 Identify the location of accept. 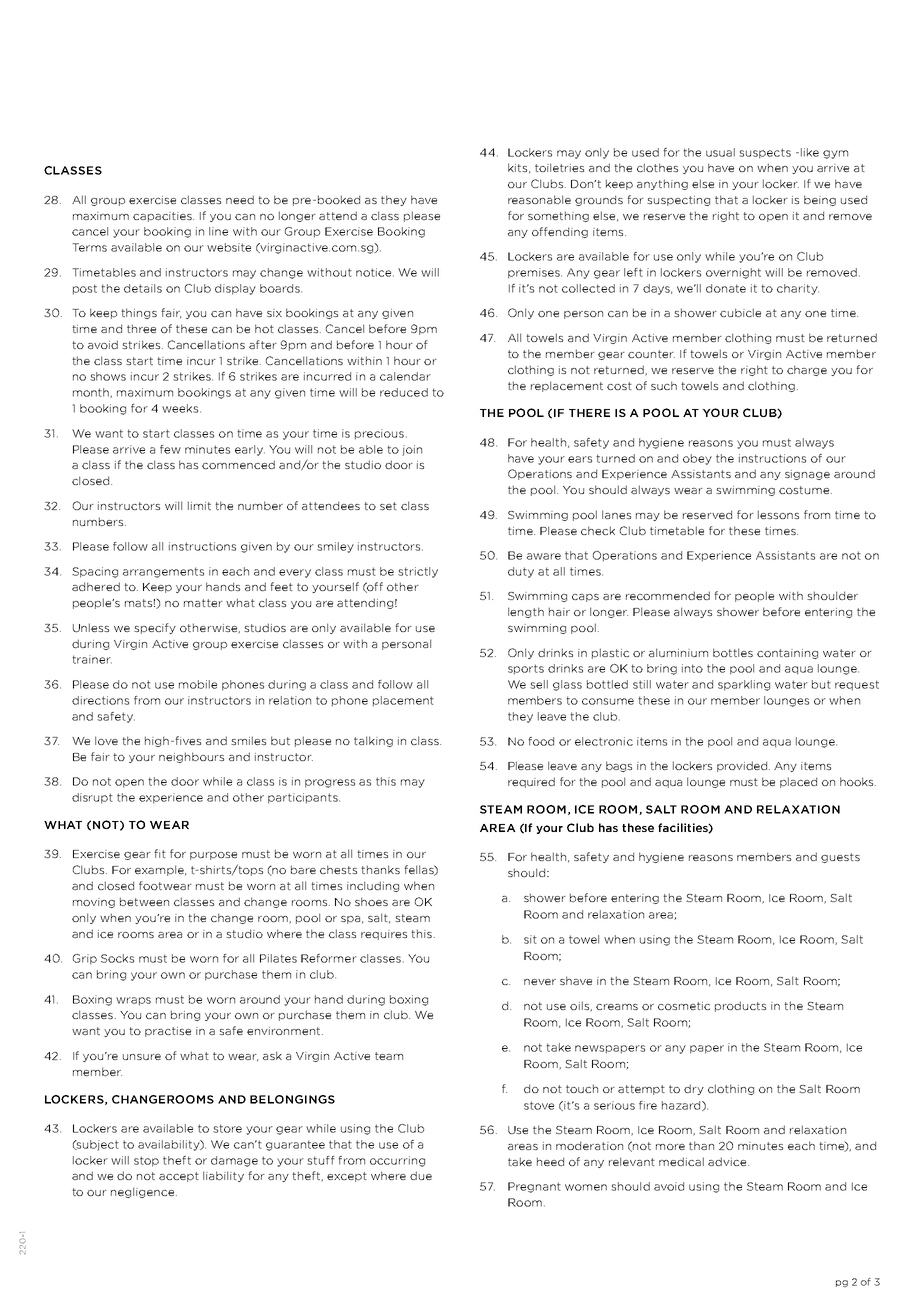
(179, 1177).
